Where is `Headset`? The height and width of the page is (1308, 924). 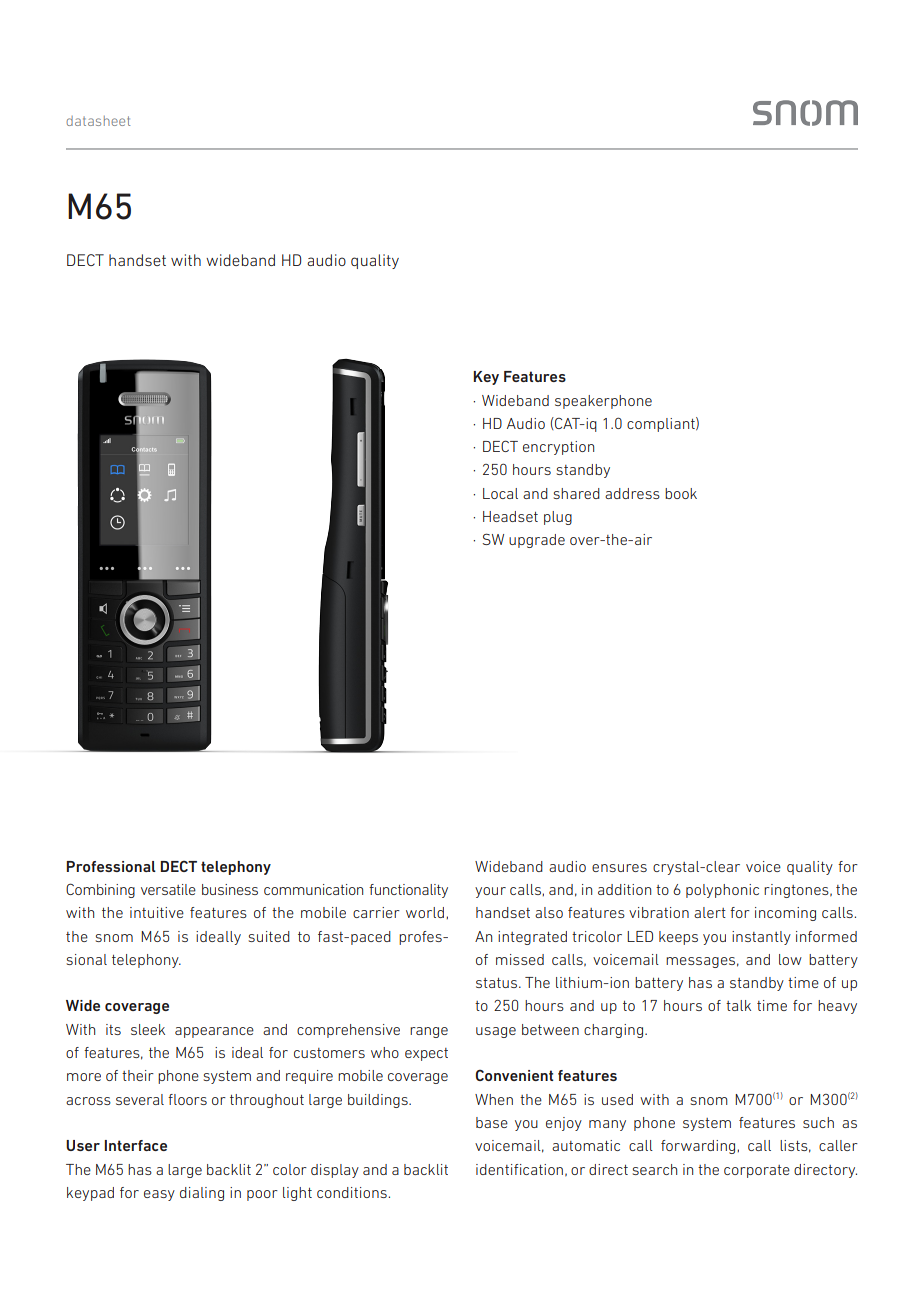
Headset is located at coordinates (510, 516).
